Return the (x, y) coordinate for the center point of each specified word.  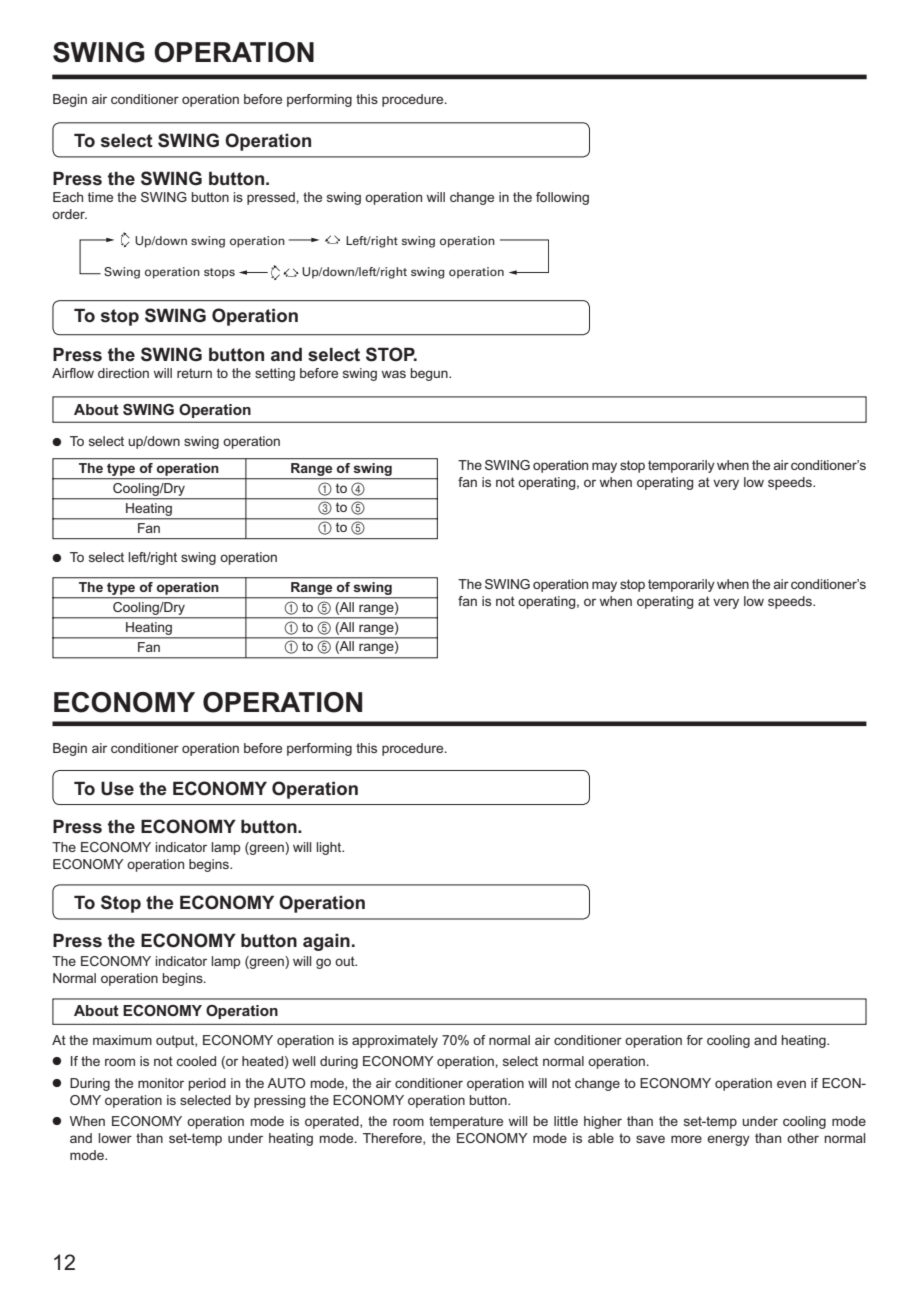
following (562, 198)
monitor (161, 1083)
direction (123, 373)
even (791, 1084)
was (394, 374)
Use (117, 789)
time (100, 197)
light (330, 848)
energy (728, 1140)
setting (275, 374)
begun (430, 374)
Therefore (393, 1139)
